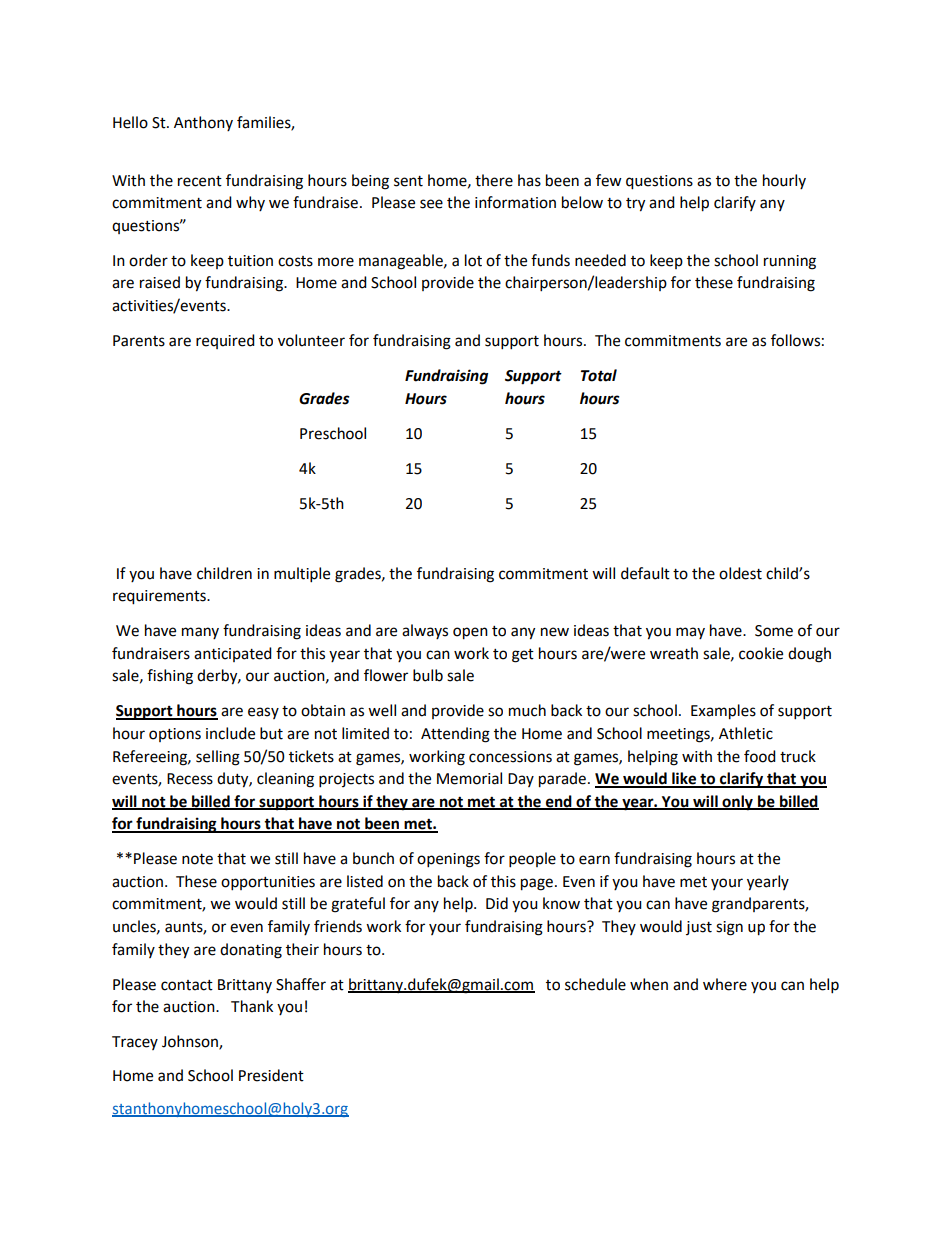 This screenshot has width=952, height=1233. What do you see at coordinates (494, 180) in the screenshot?
I see `there` at bounding box center [494, 180].
